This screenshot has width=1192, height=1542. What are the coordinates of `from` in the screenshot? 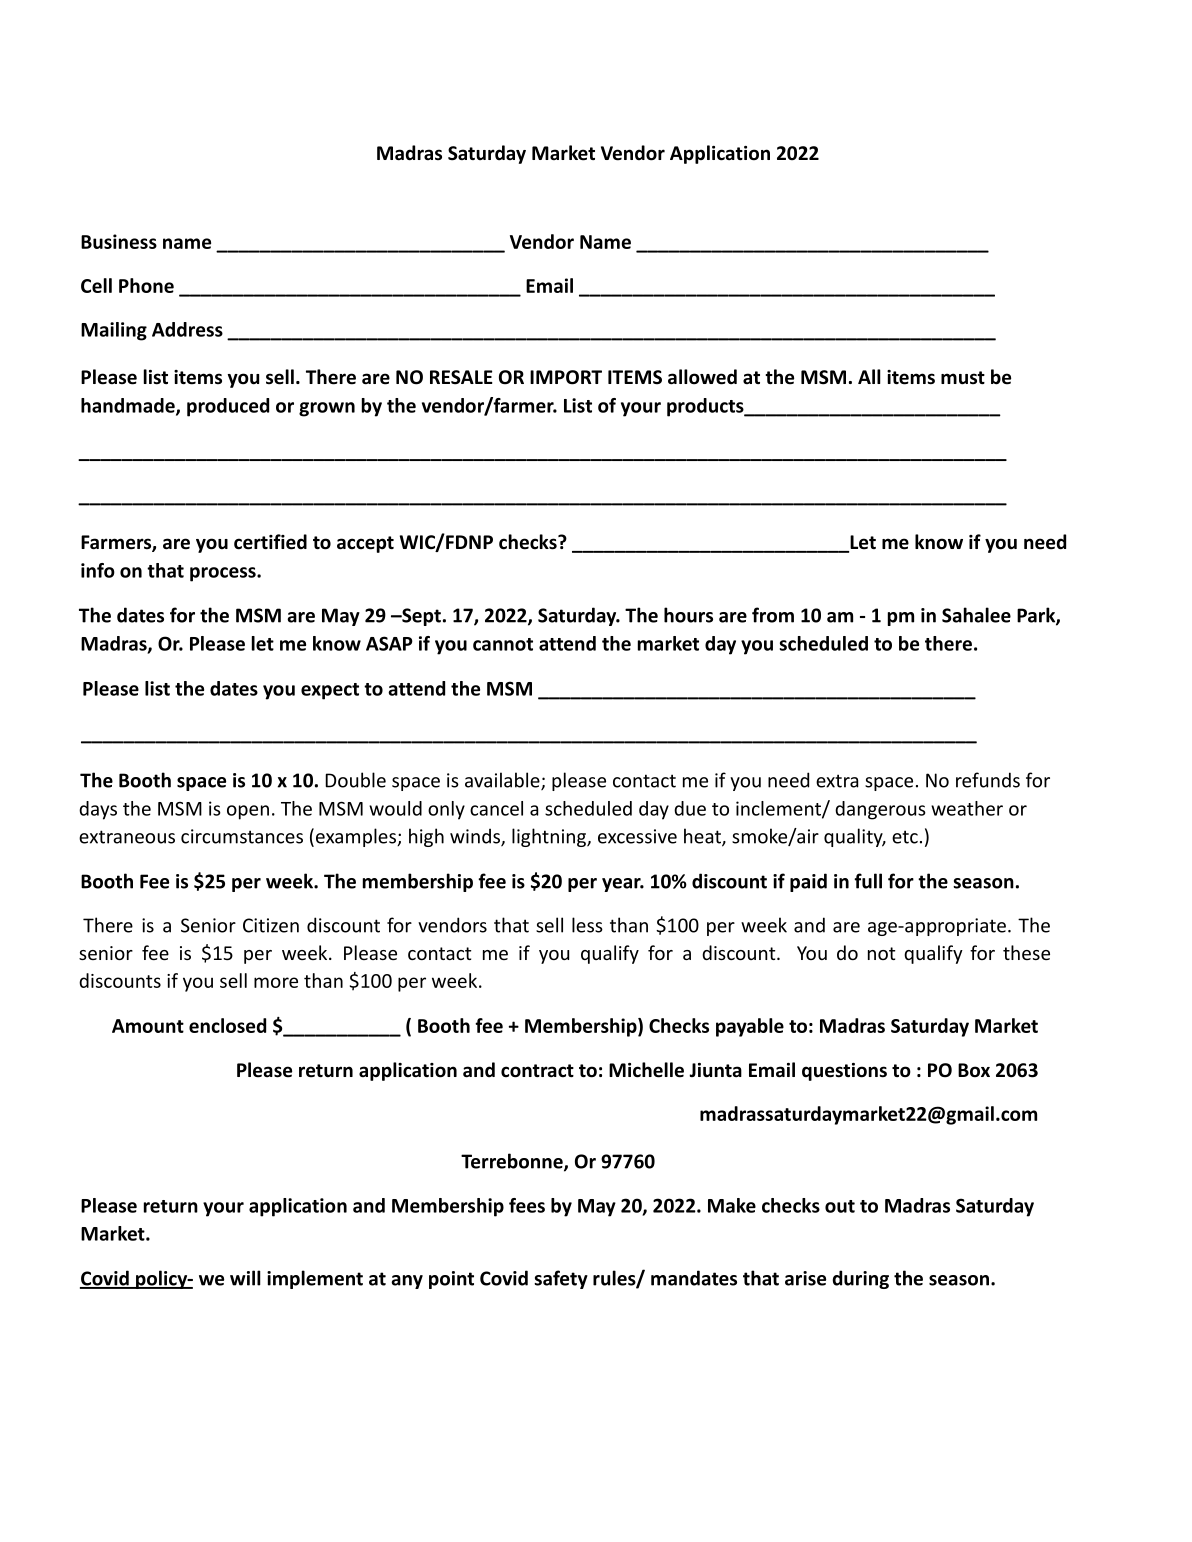 It's located at (773, 615).
